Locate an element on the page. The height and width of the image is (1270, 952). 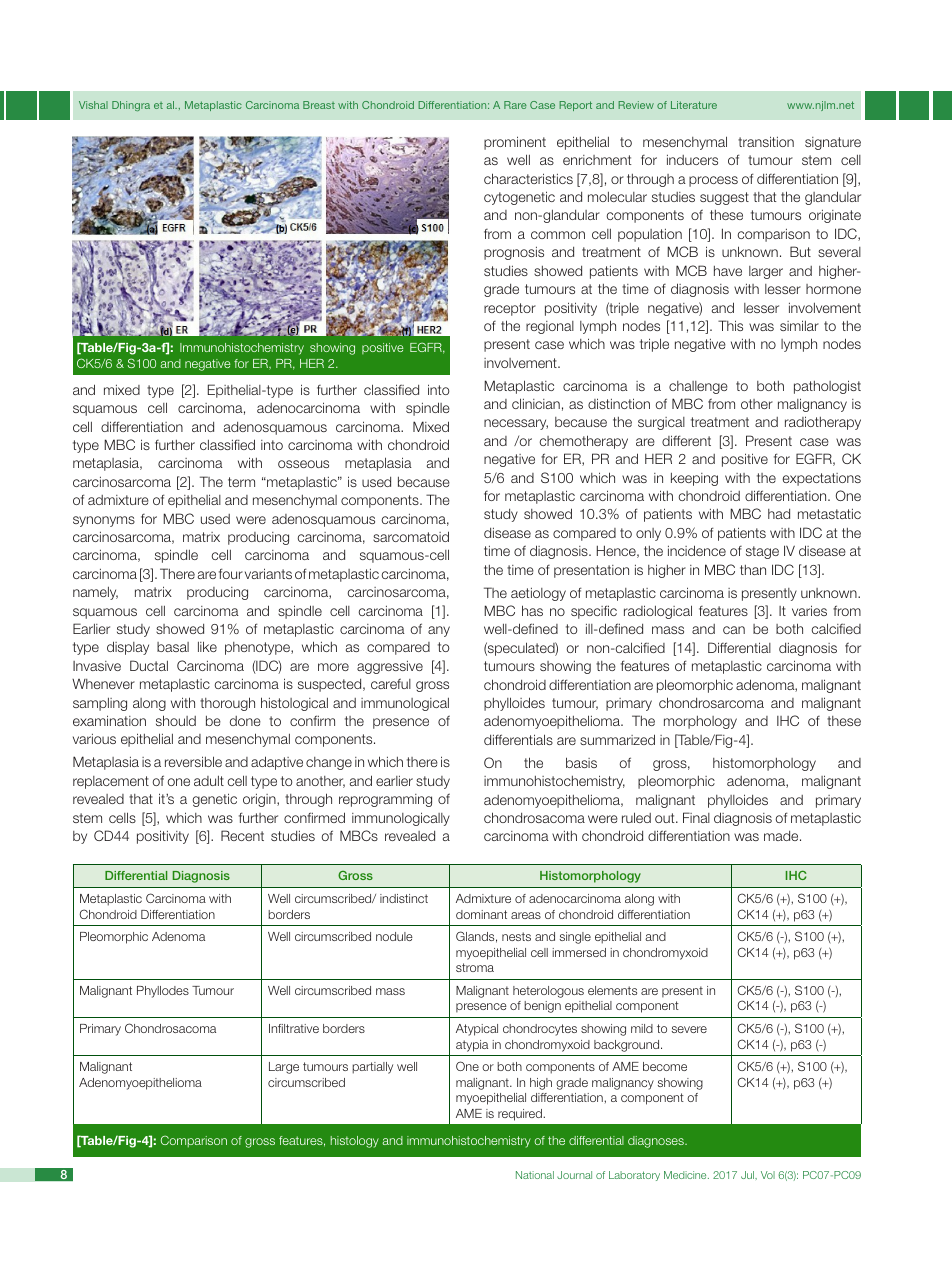
required is located at coordinates (521, 1115).
